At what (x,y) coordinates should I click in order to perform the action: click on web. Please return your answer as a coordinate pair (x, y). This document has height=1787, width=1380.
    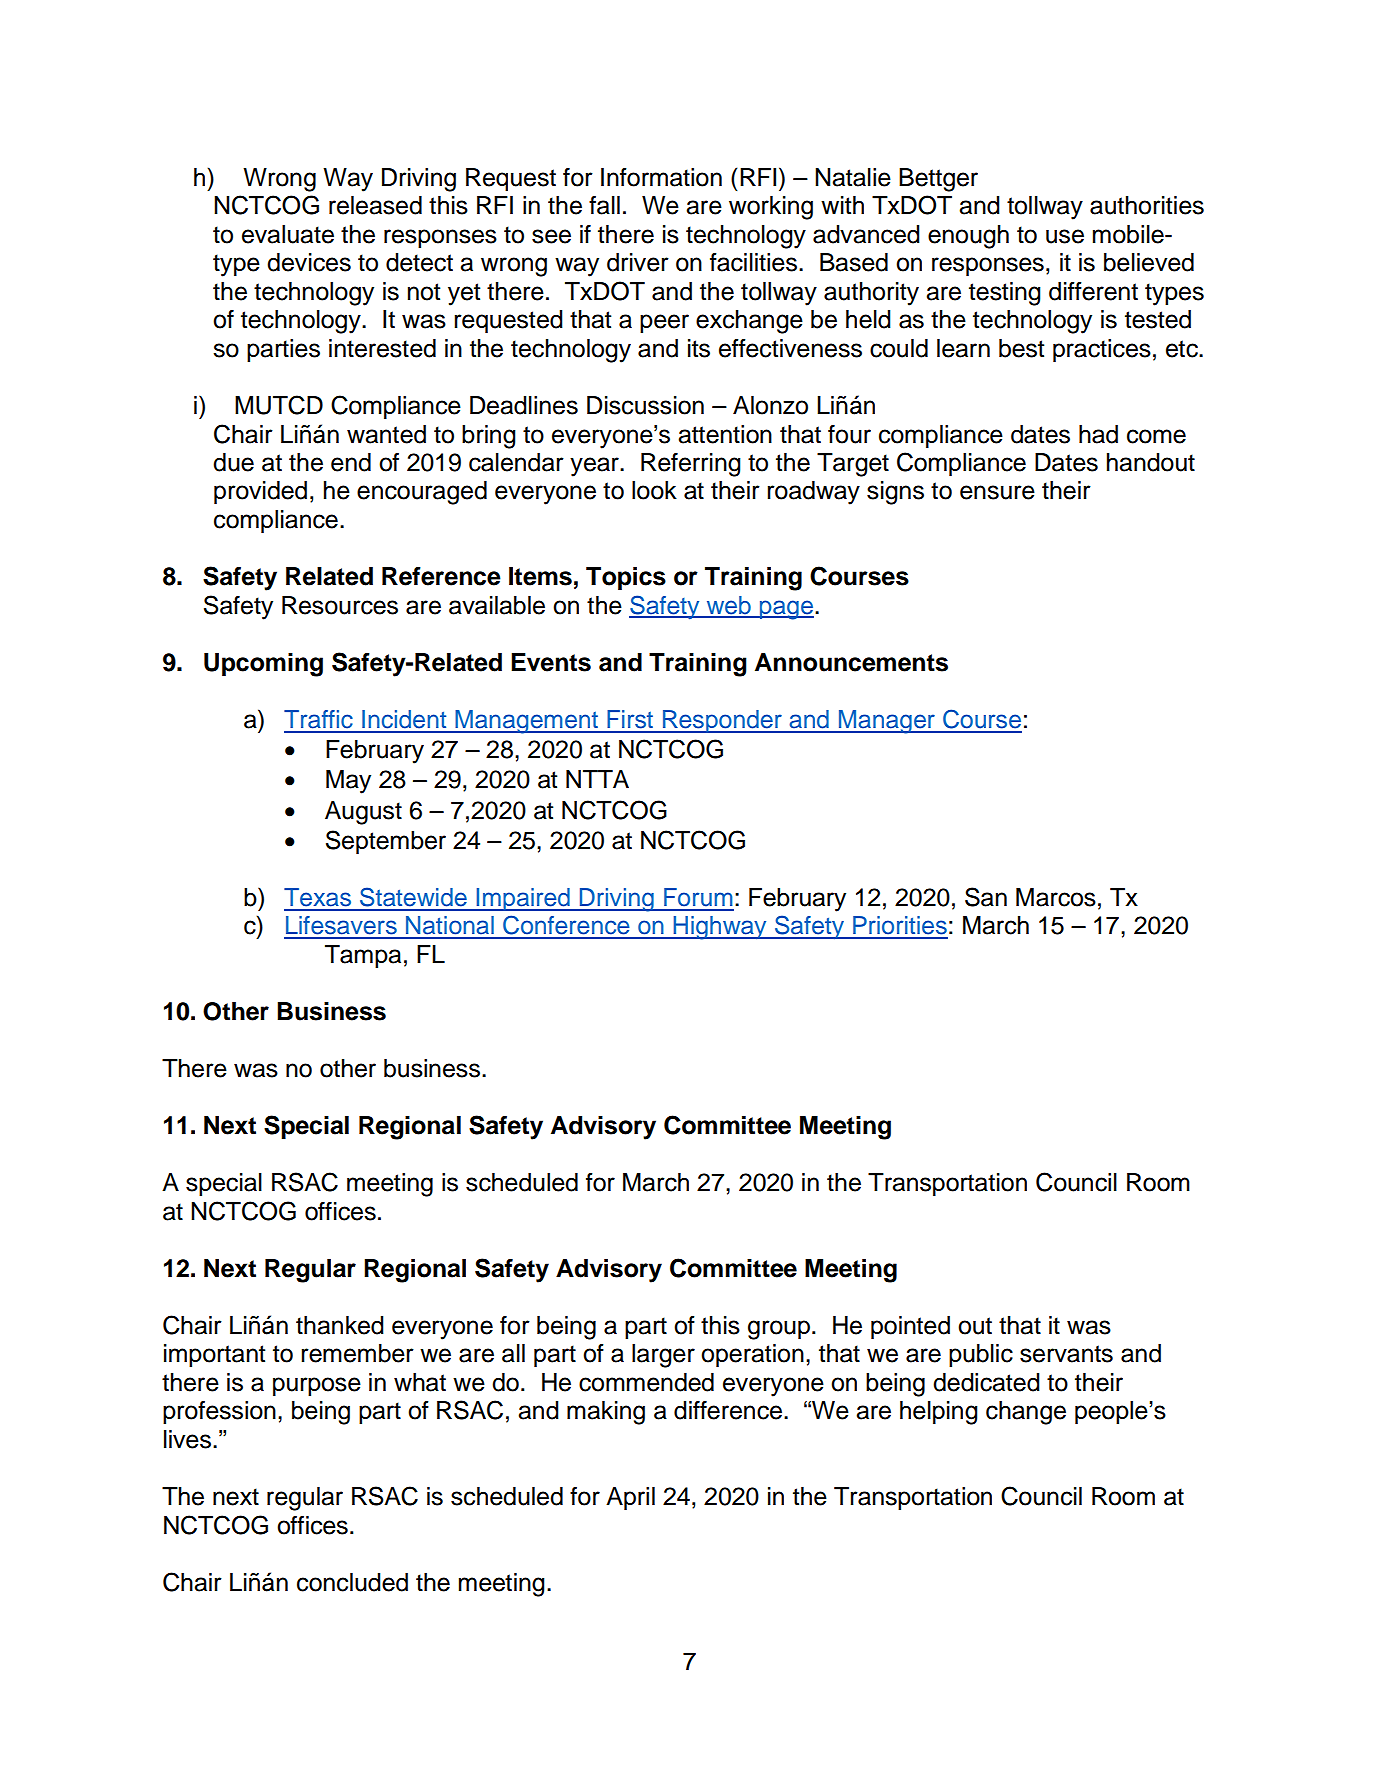
    Looking at the image, I should click on (728, 606).
